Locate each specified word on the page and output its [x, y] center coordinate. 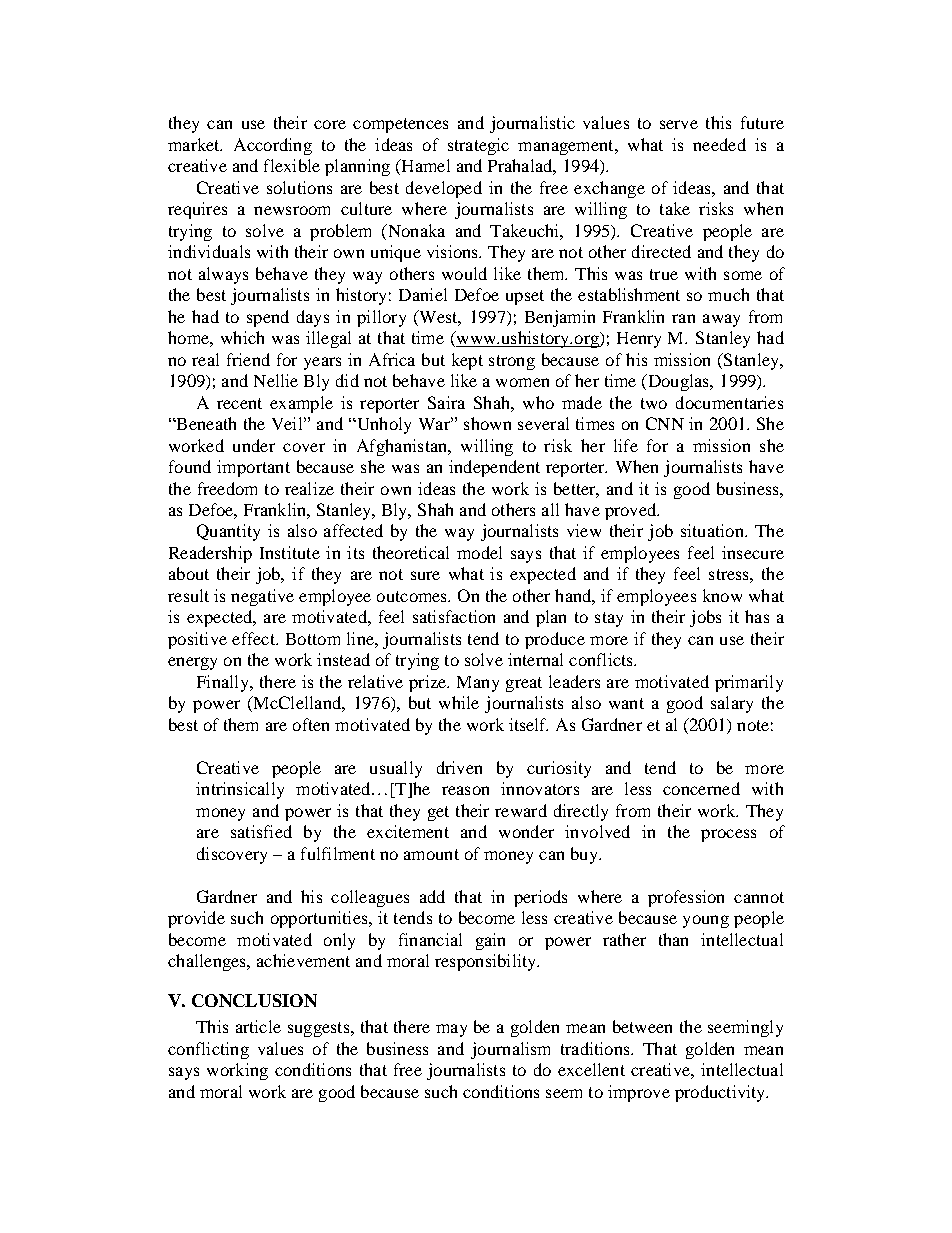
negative [262, 597]
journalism [510, 1050]
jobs [705, 618]
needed [719, 144]
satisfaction [454, 616]
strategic [478, 146]
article [258, 1026]
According [273, 146]
